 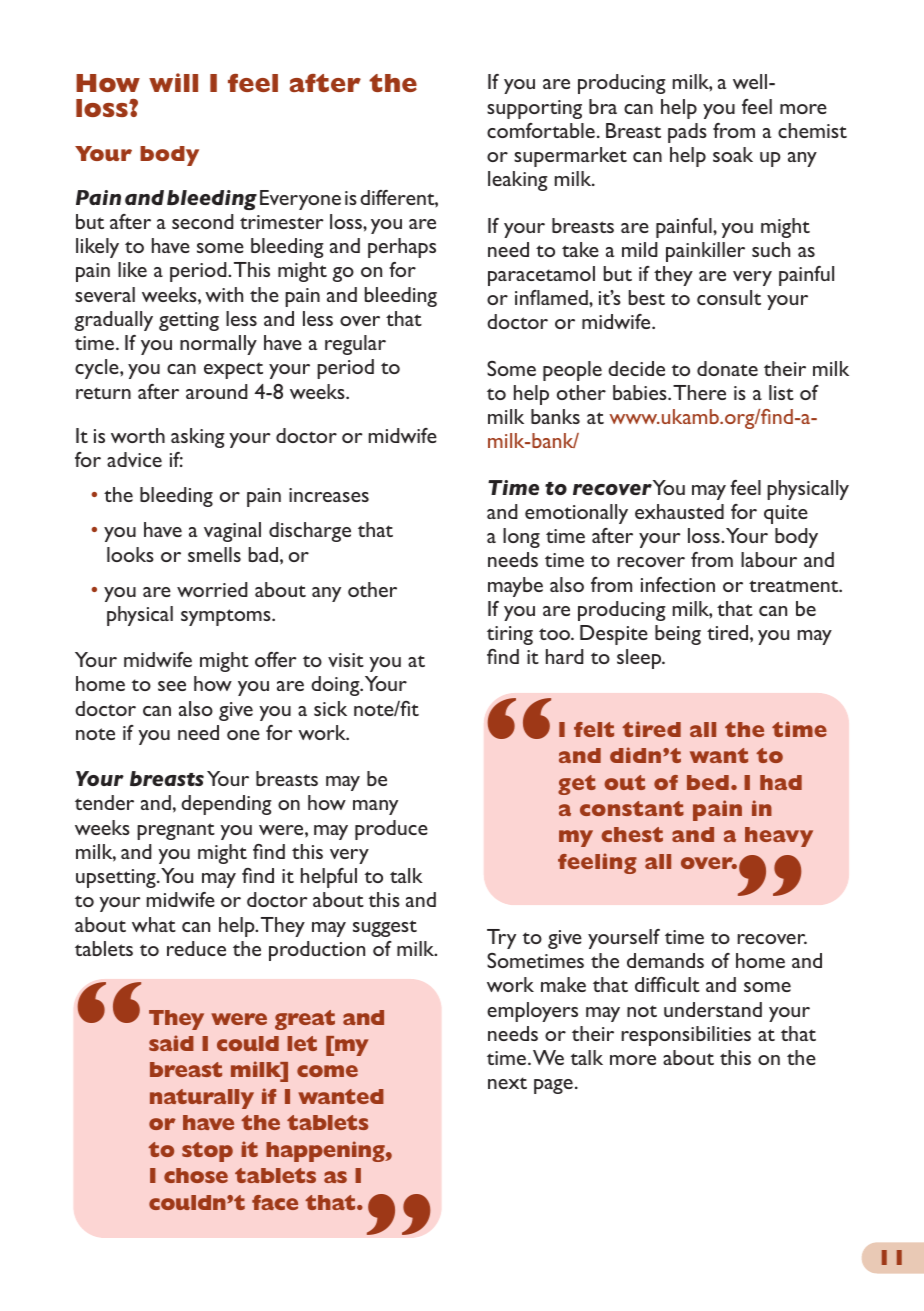 I want to click on pads, so click(x=687, y=133).
